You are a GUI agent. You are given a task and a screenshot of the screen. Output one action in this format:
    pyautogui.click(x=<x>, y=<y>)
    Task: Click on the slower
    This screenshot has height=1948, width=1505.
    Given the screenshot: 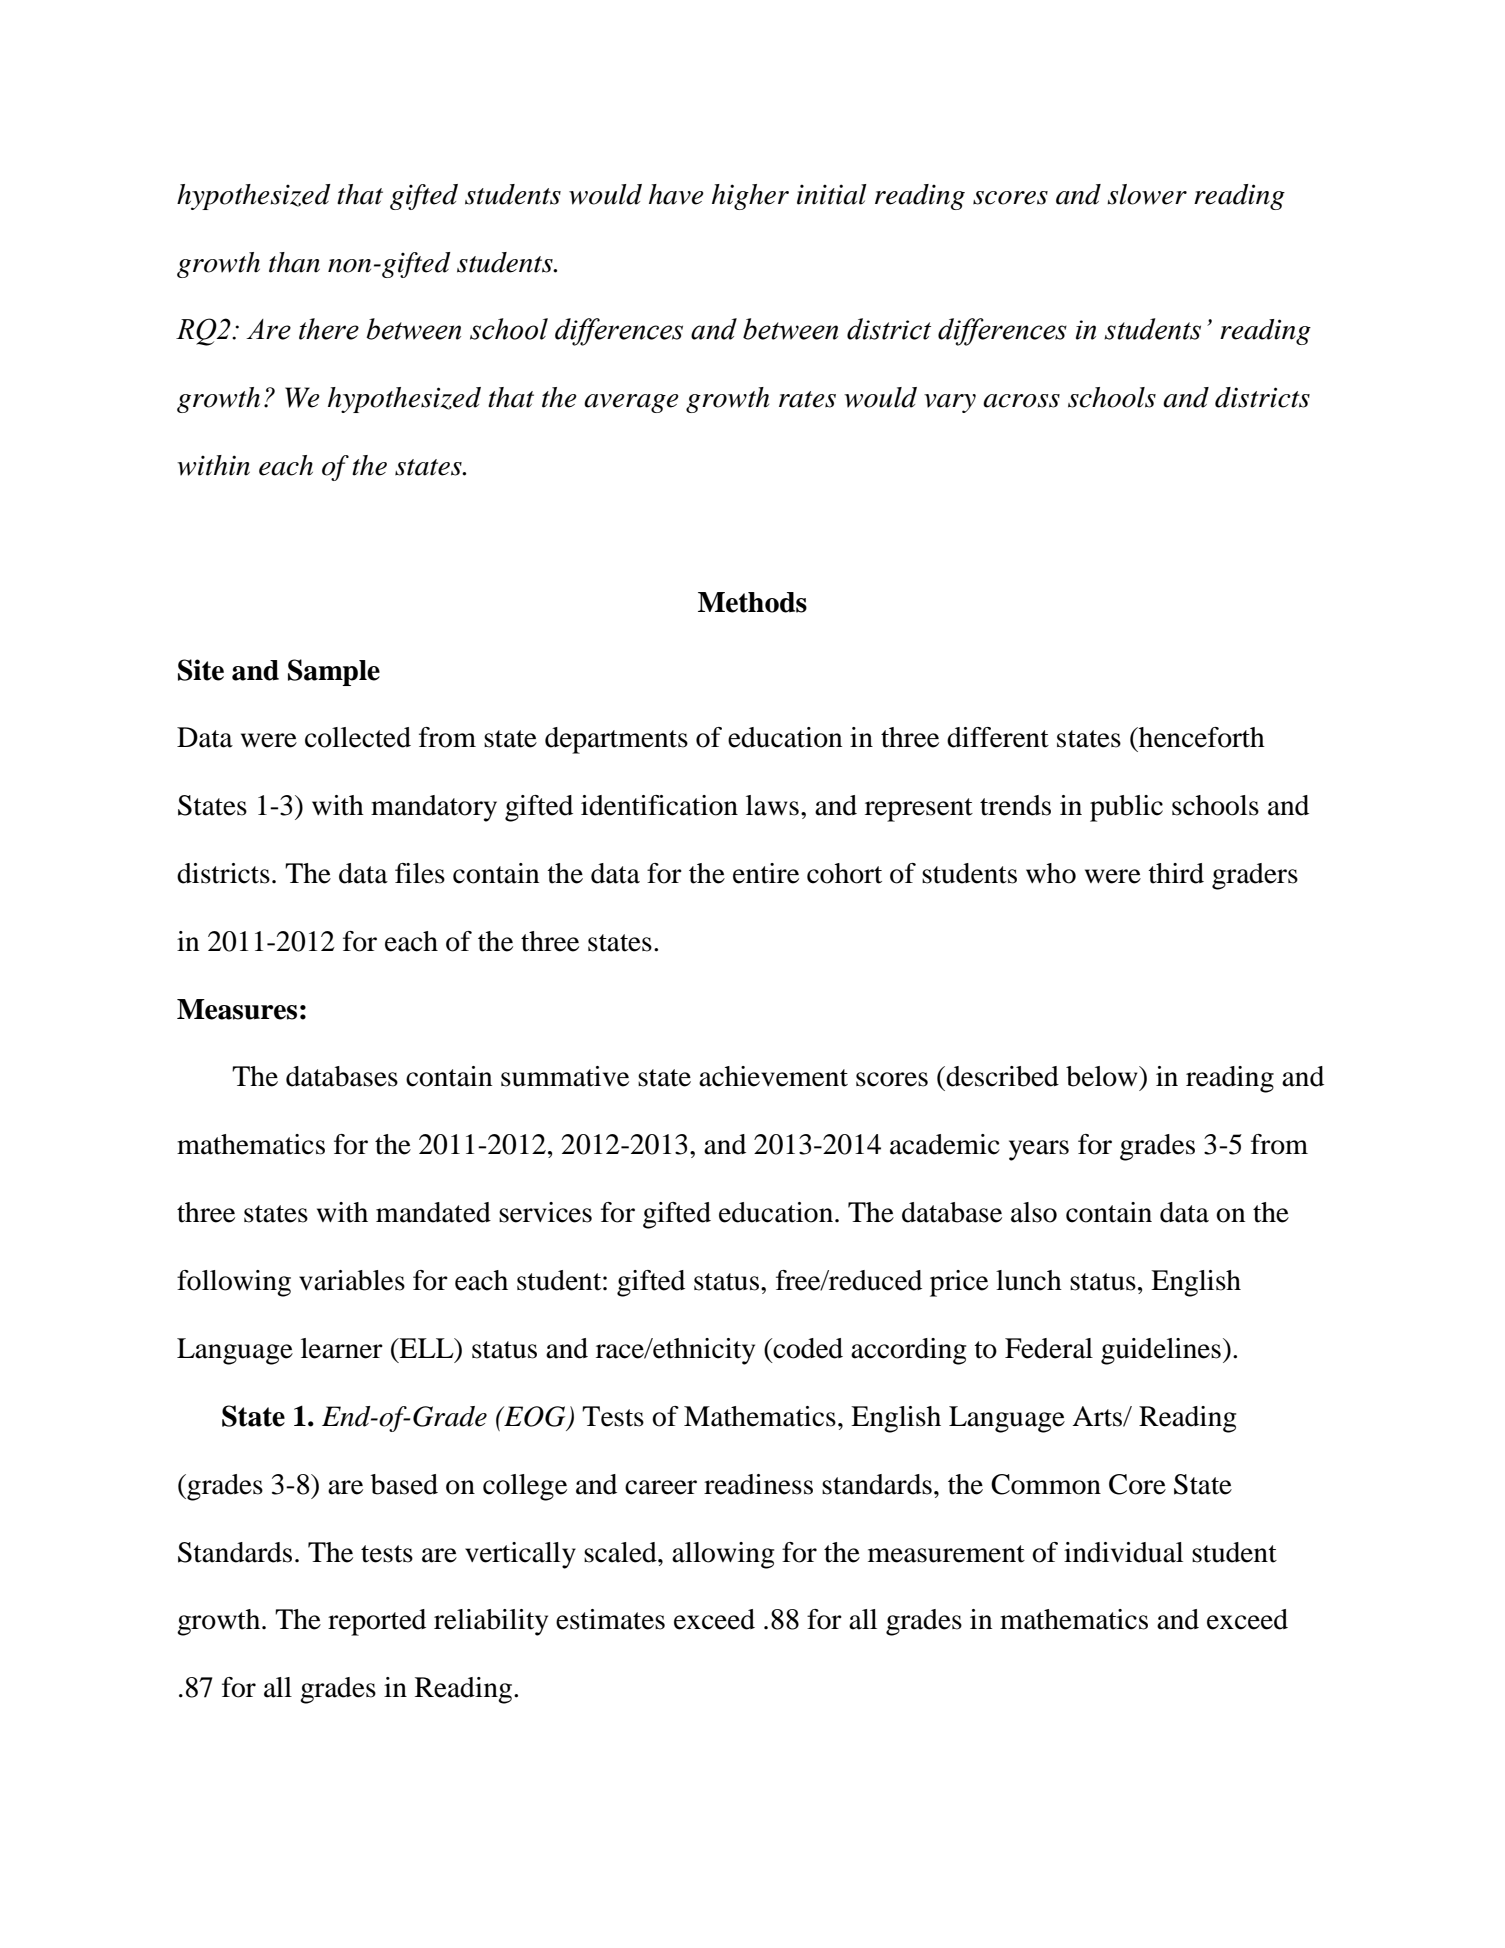 What is the action you would take?
    pyautogui.click(x=1147, y=194)
